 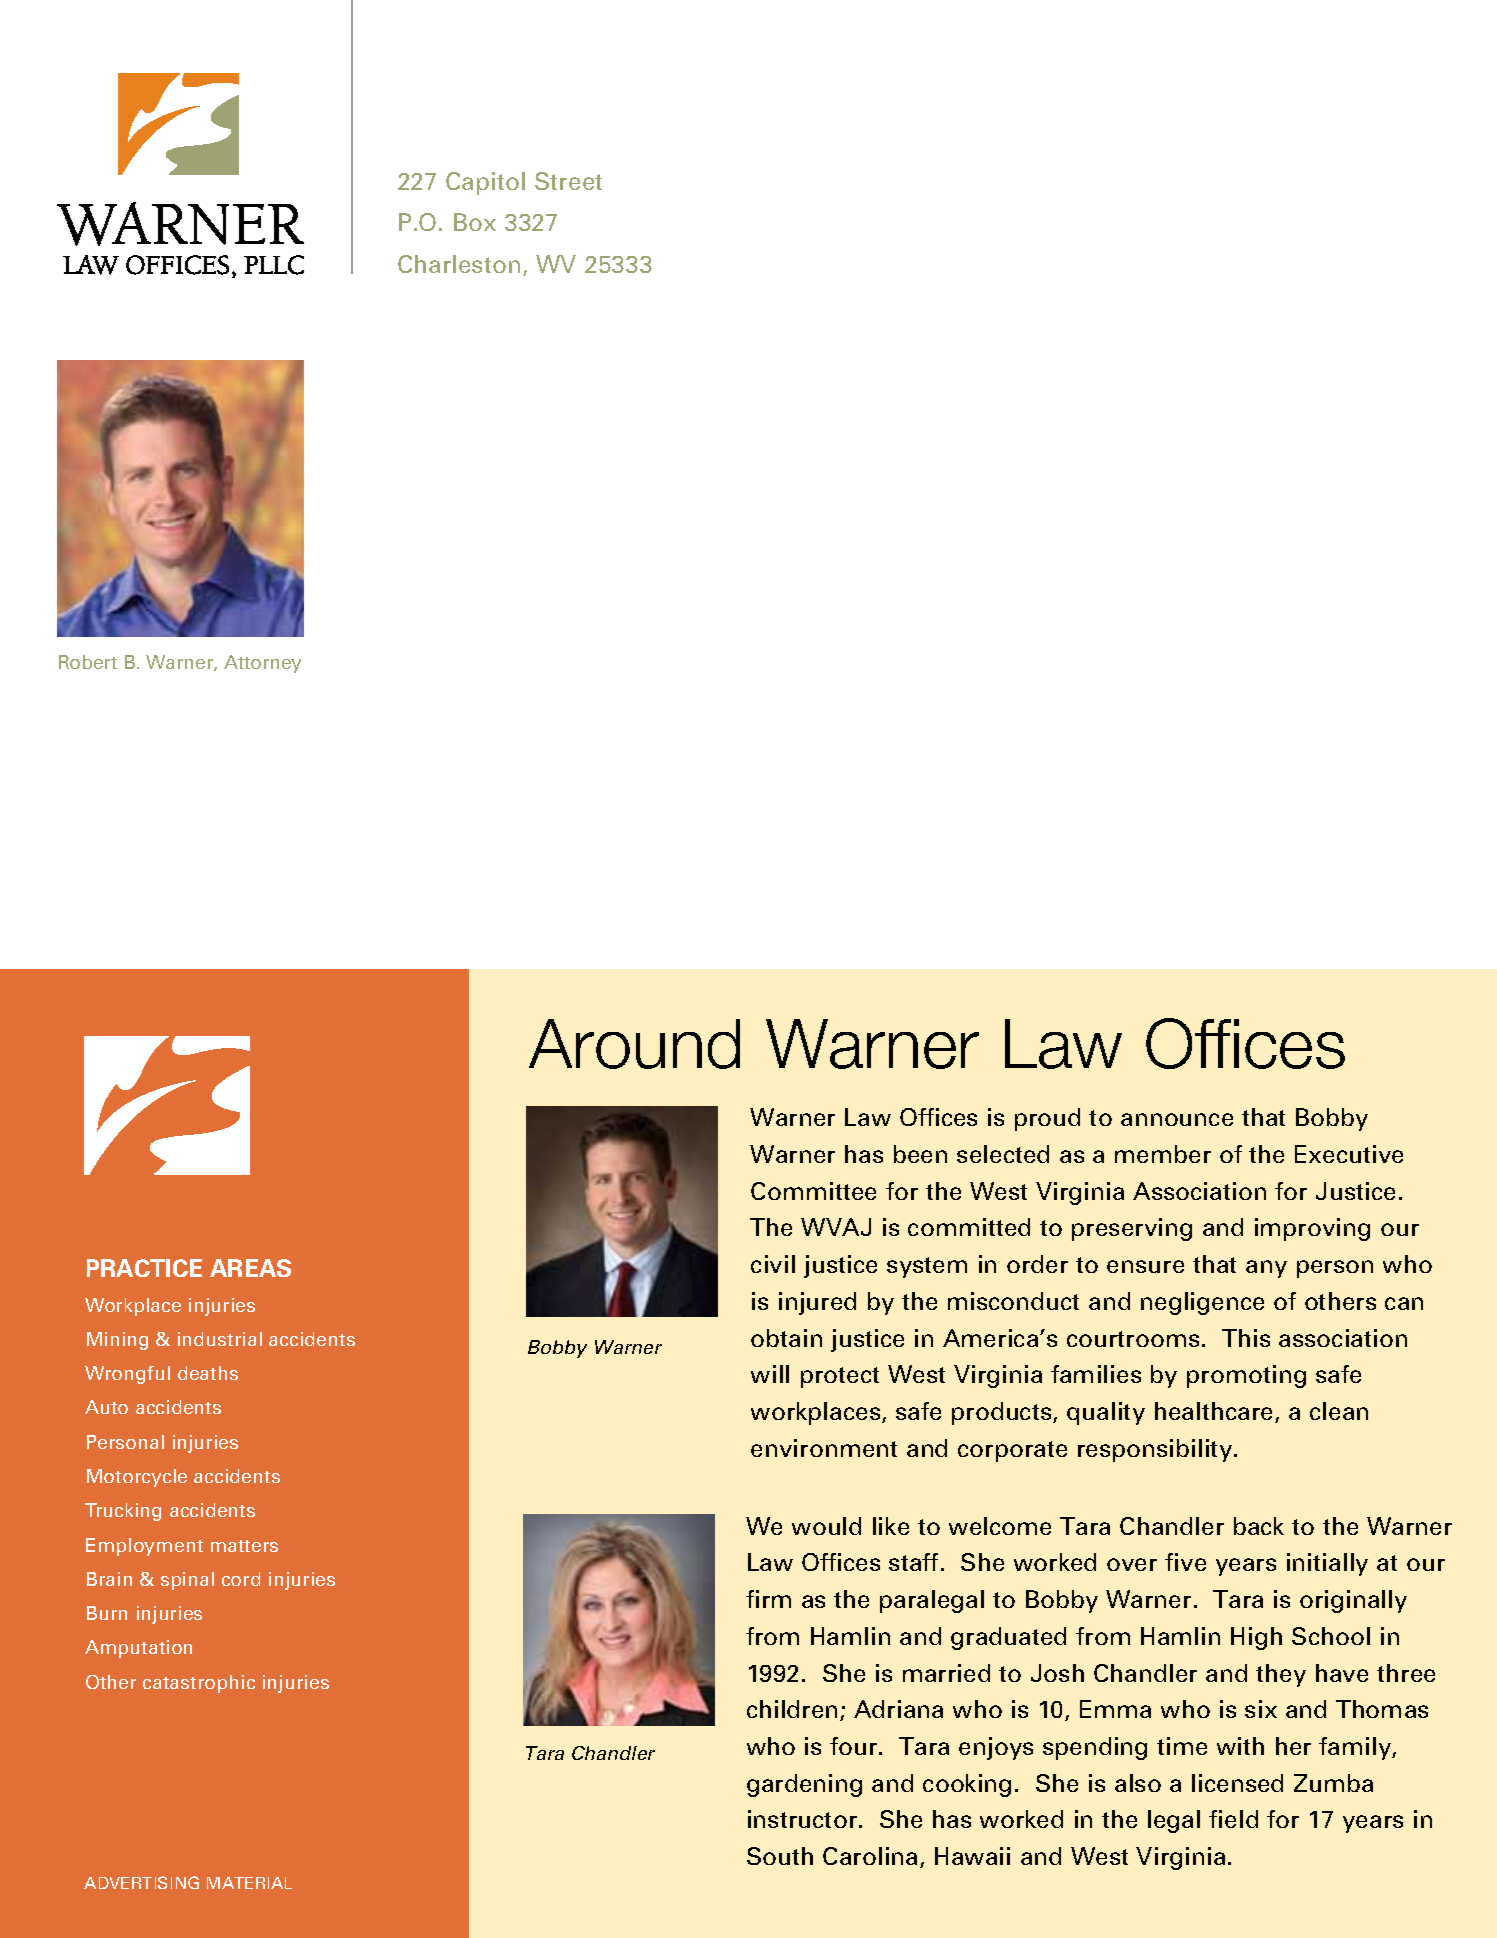 I want to click on civil, so click(x=773, y=1264).
